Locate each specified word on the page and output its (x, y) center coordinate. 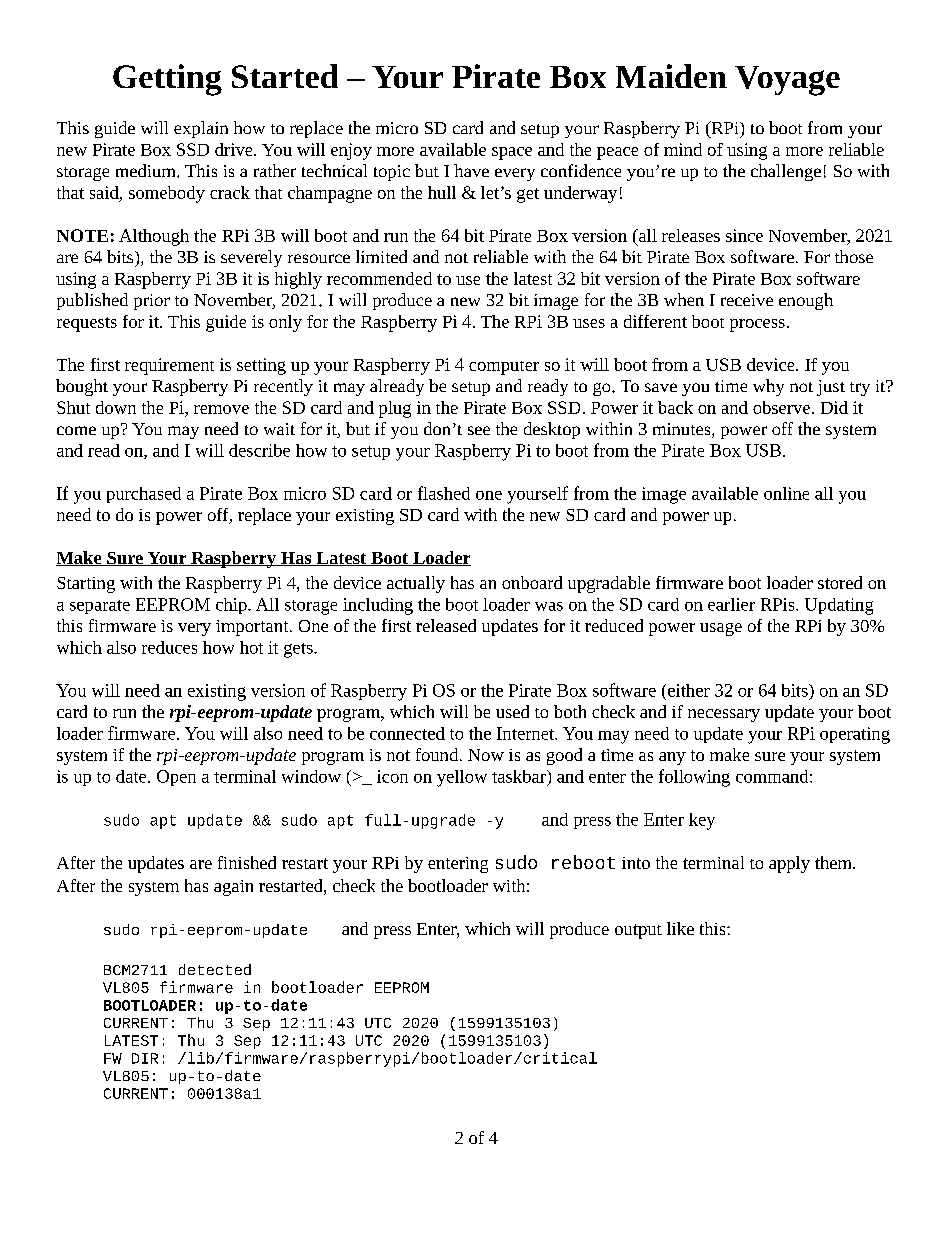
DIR (145, 1058)
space (512, 153)
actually (416, 584)
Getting (167, 80)
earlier (731, 604)
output (638, 931)
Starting (86, 585)
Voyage (787, 81)
